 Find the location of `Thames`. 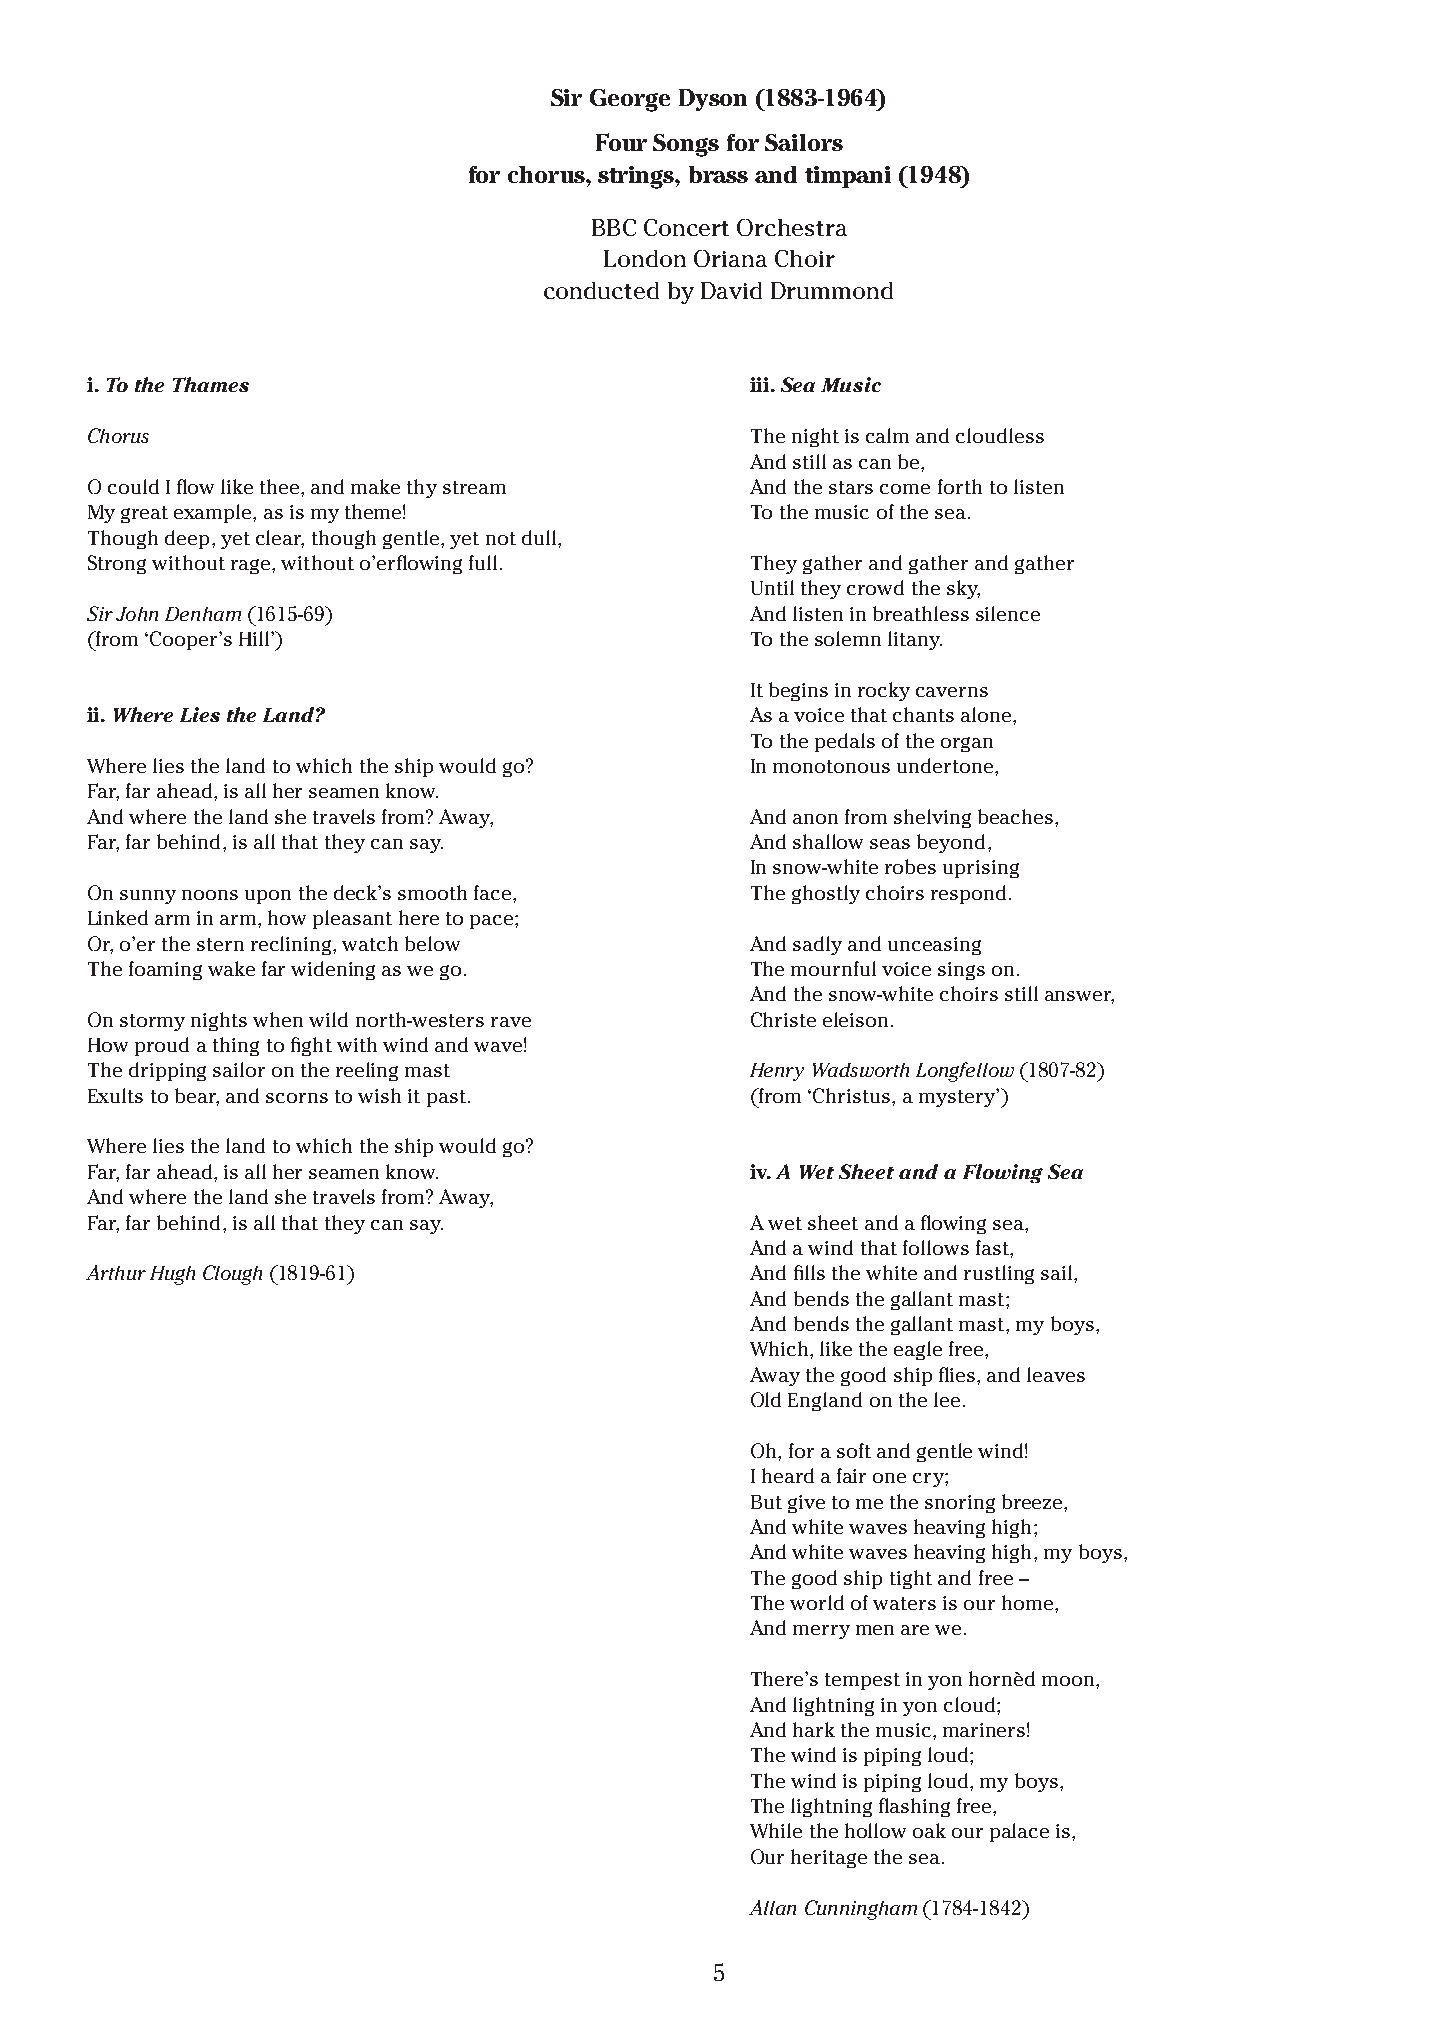

Thames is located at coordinates (211, 384).
